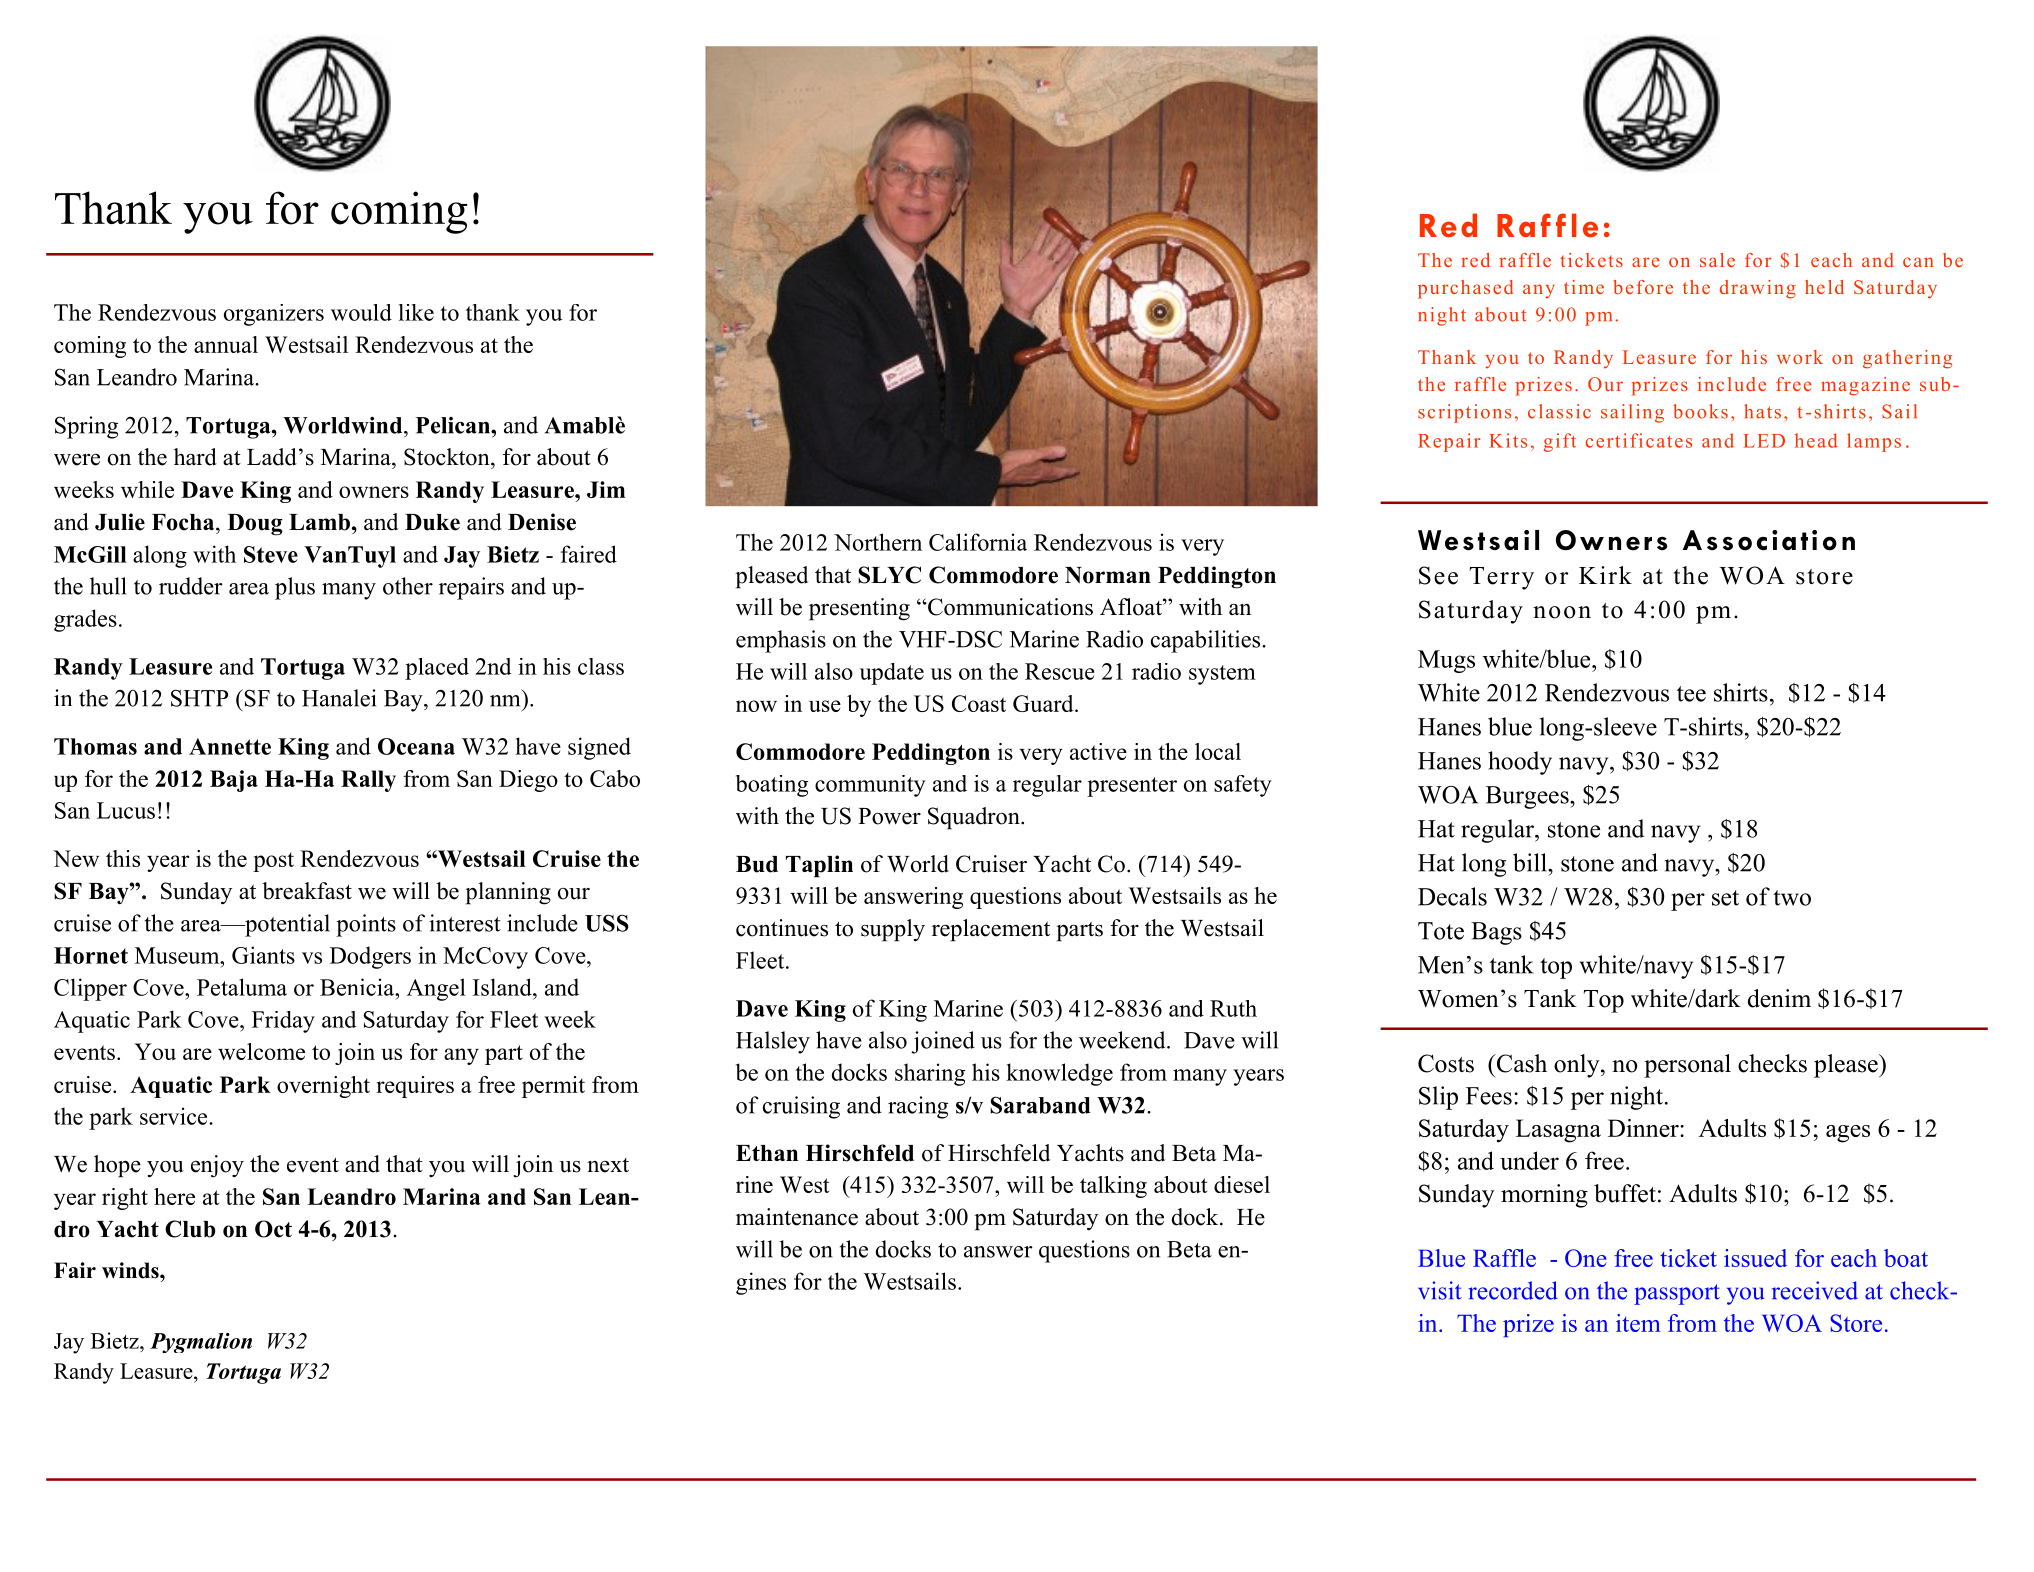 The height and width of the screenshot is (1572, 2034). Describe the element at coordinates (1520, 763) in the screenshot. I see `hoody` at that location.
